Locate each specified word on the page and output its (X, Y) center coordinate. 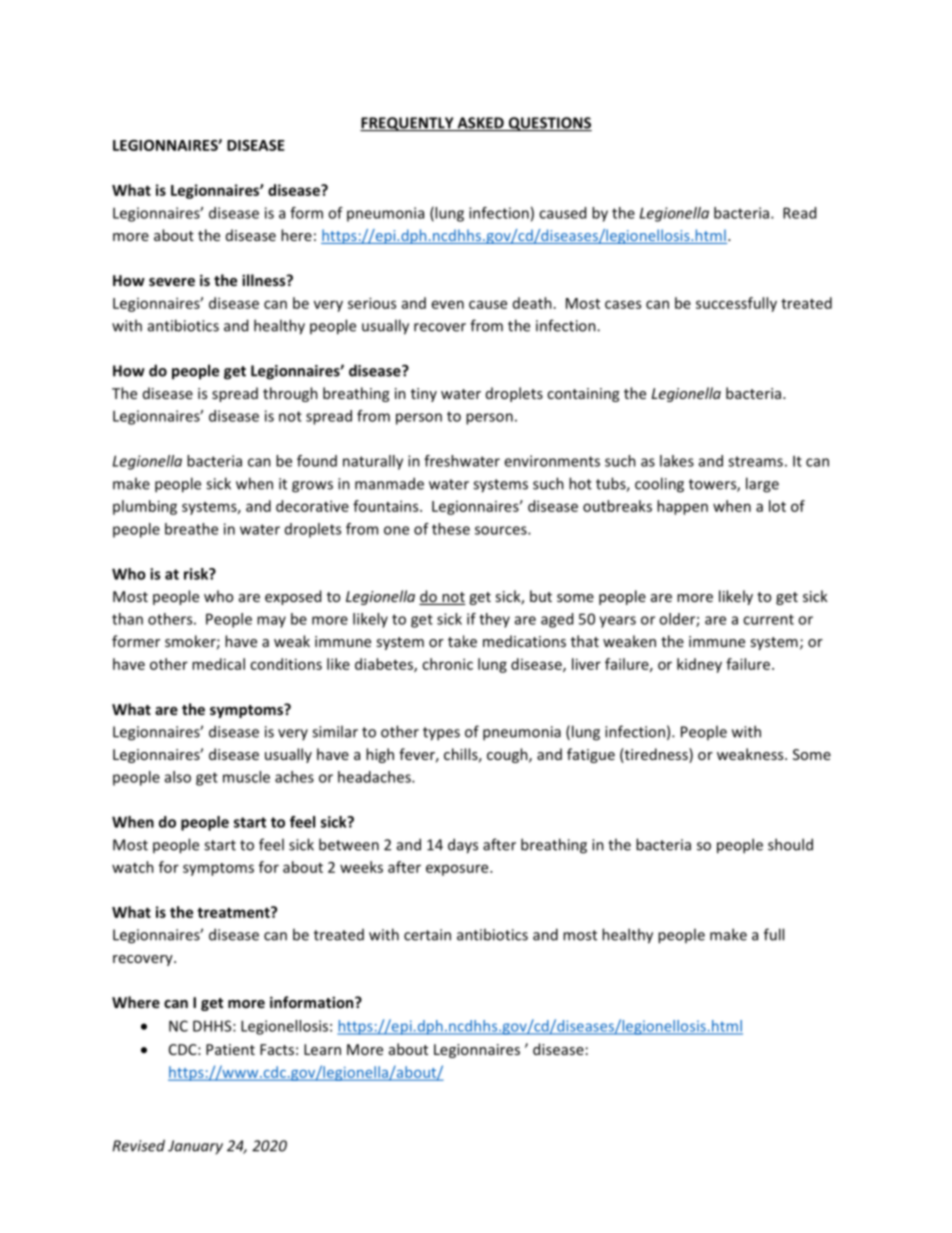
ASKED (480, 124)
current (768, 619)
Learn (322, 1049)
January (195, 1147)
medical (218, 664)
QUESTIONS (549, 124)
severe (172, 282)
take (462, 641)
